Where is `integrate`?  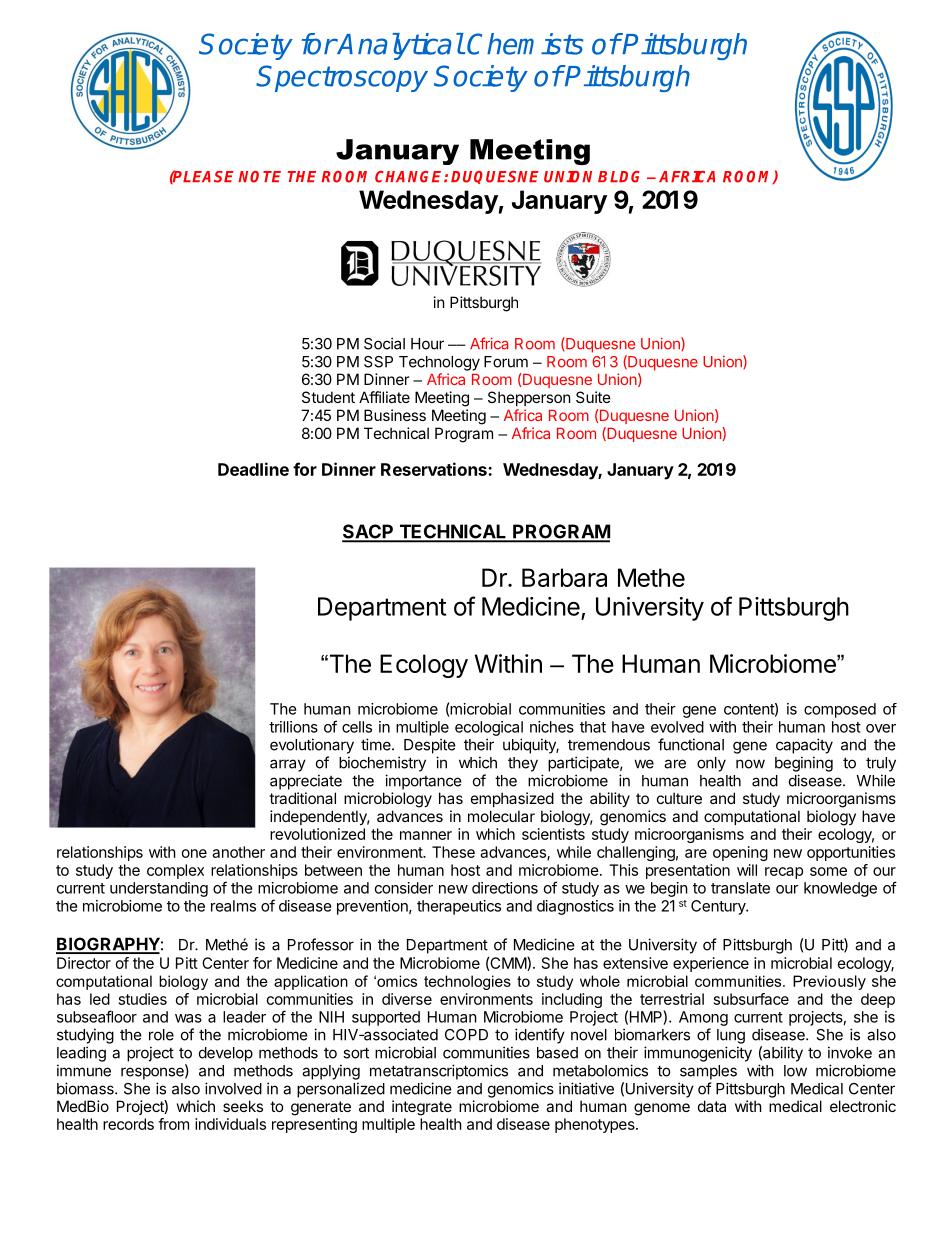 integrate is located at coordinates (422, 1108).
